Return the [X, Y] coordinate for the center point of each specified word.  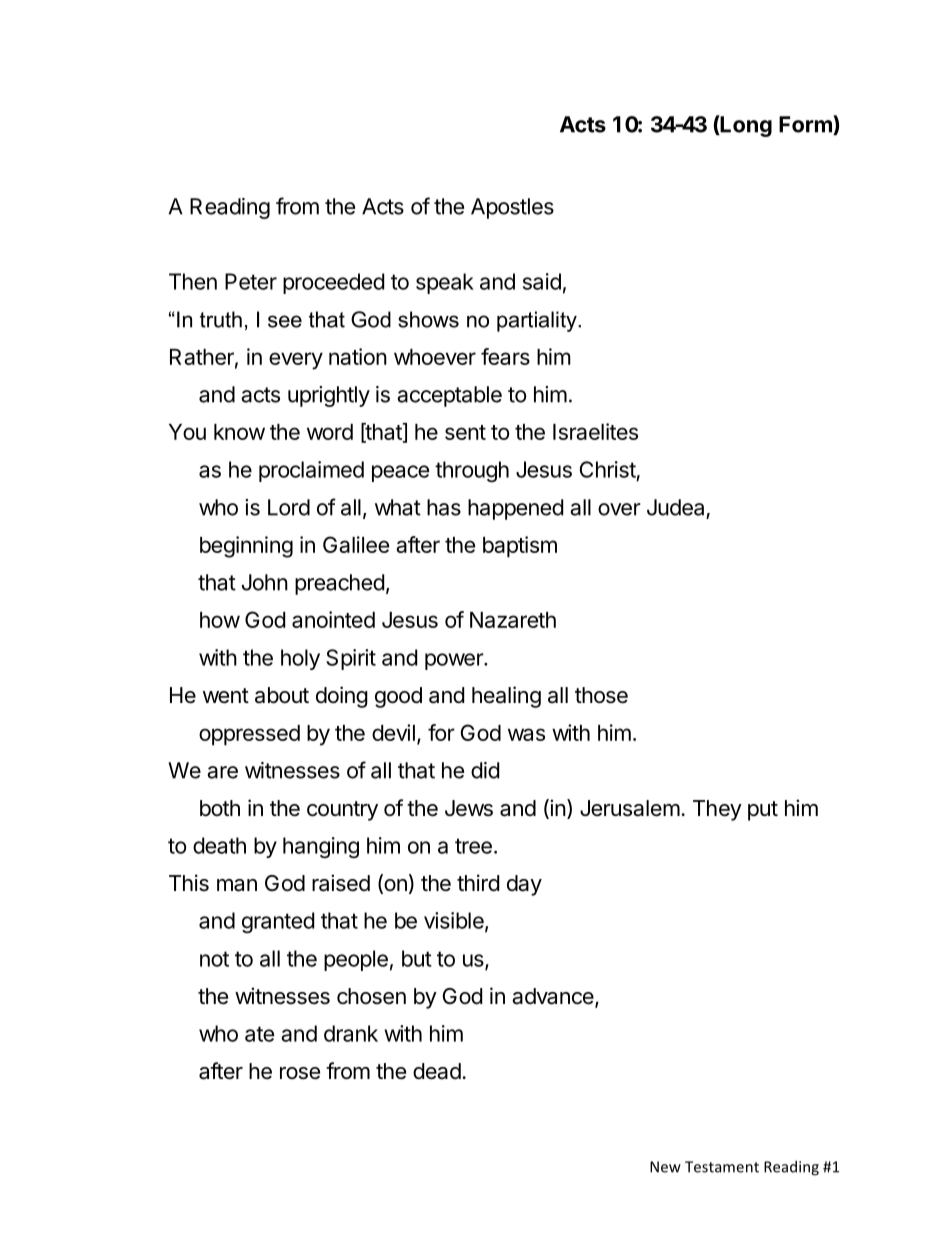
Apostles [512, 208]
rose [300, 1073]
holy [300, 659]
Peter [251, 281]
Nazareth [513, 620]
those [601, 695]
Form [806, 125]
